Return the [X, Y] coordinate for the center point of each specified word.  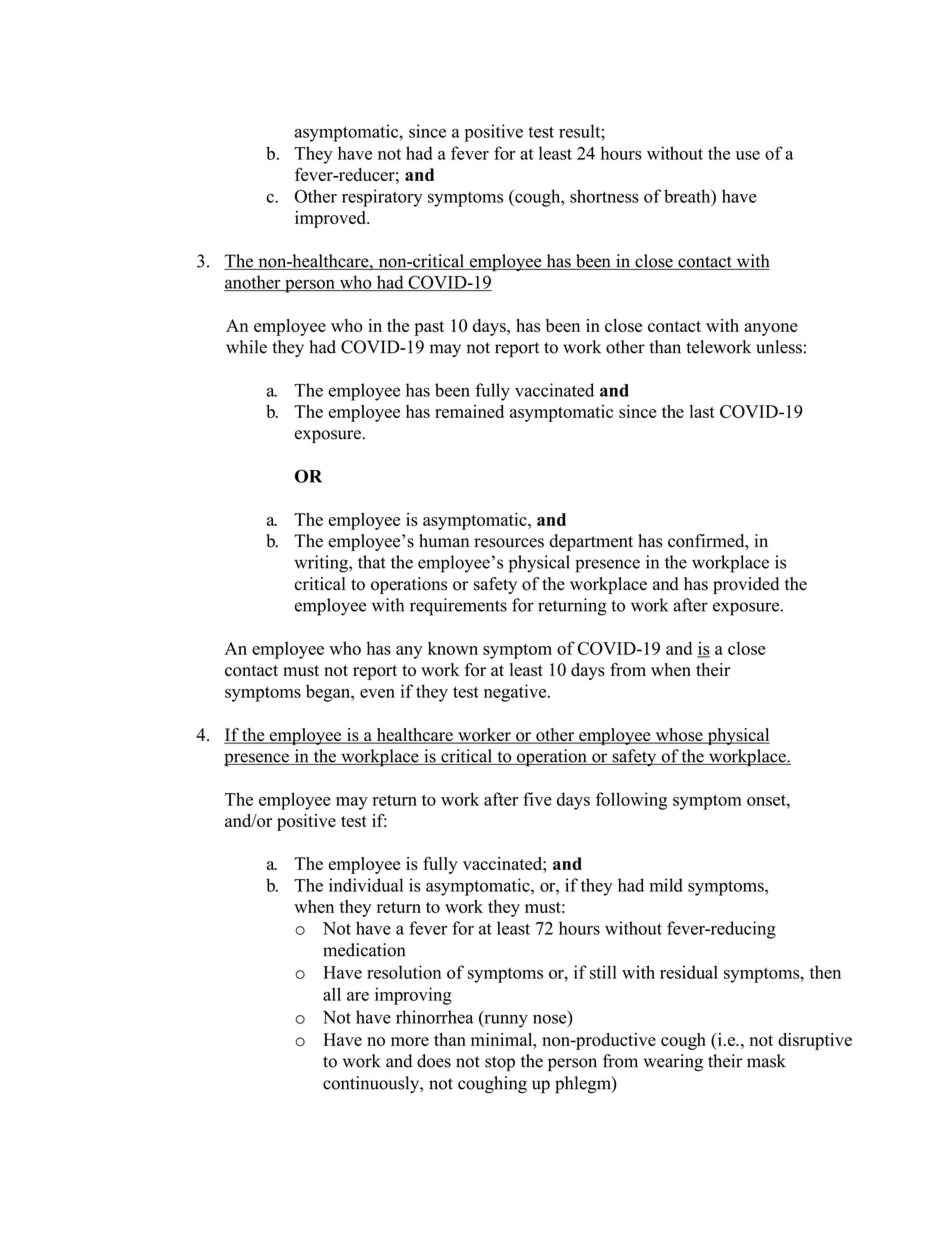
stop [500, 1064]
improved [331, 219]
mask [766, 1061]
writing [322, 564]
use [748, 155]
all [332, 994]
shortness [604, 196]
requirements [458, 607]
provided [746, 585]
